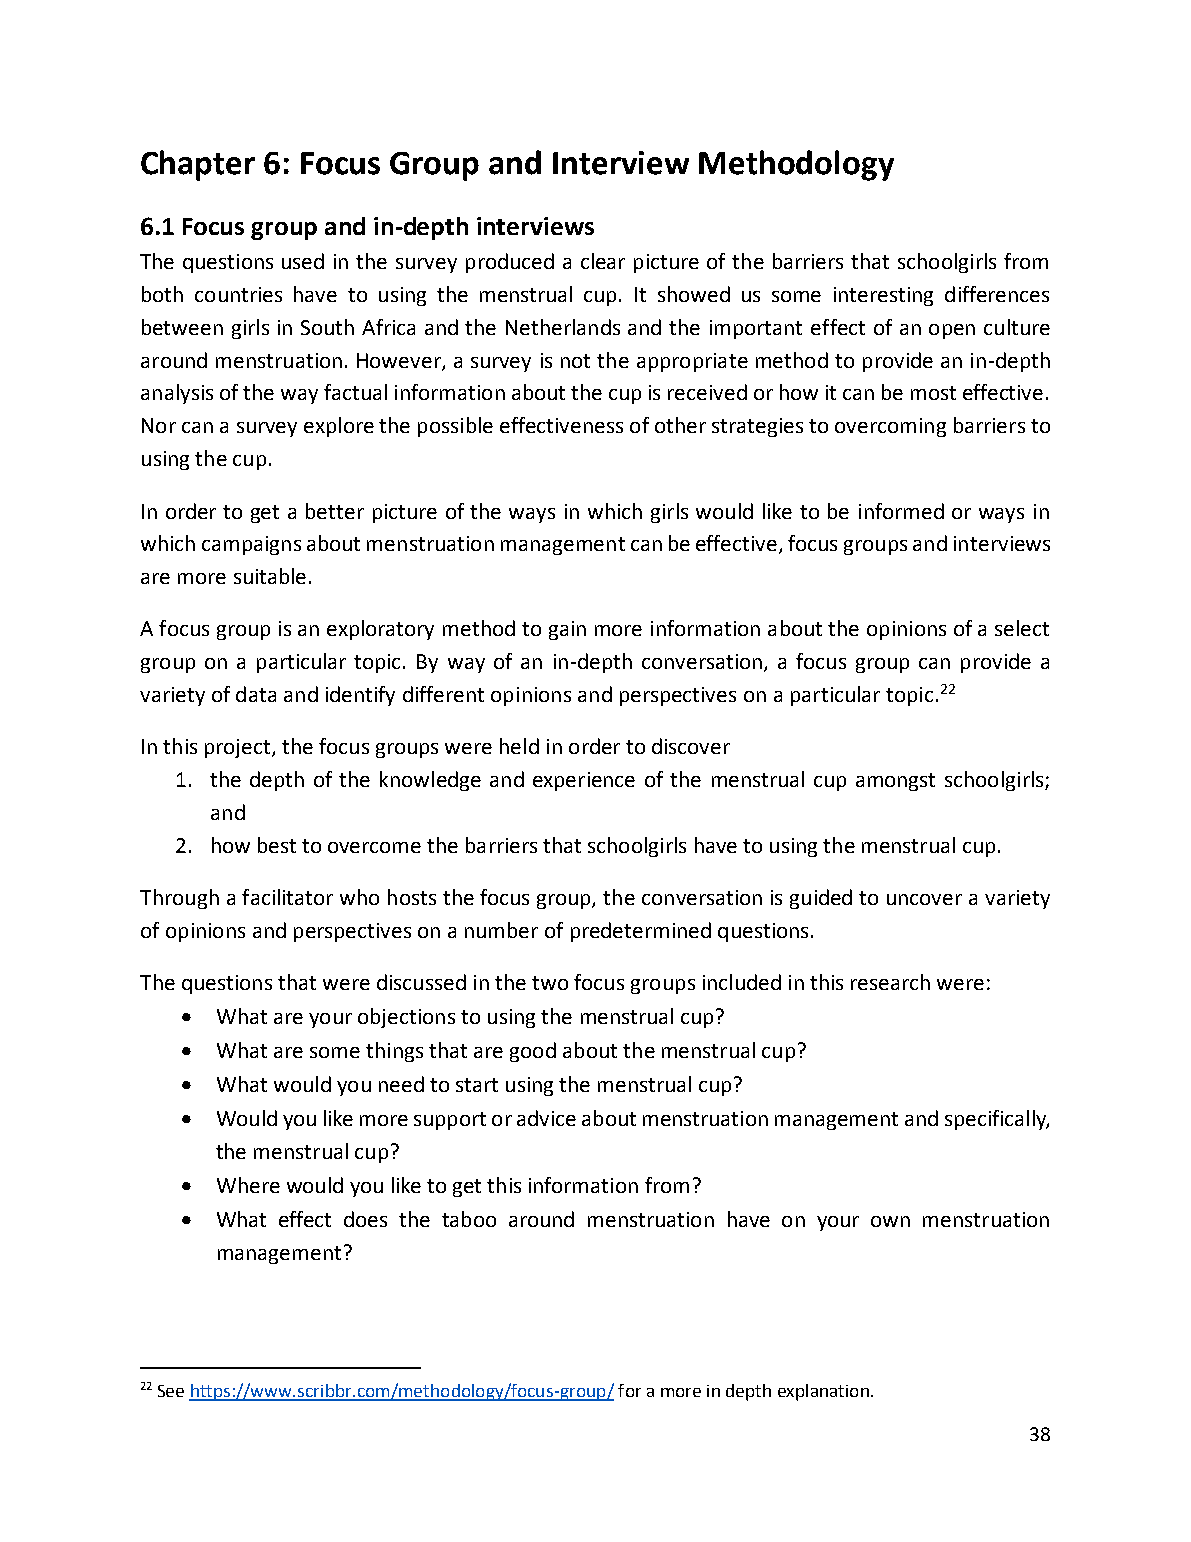 The image size is (1191, 1542). I want to click on Chapter, so click(198, 165).
